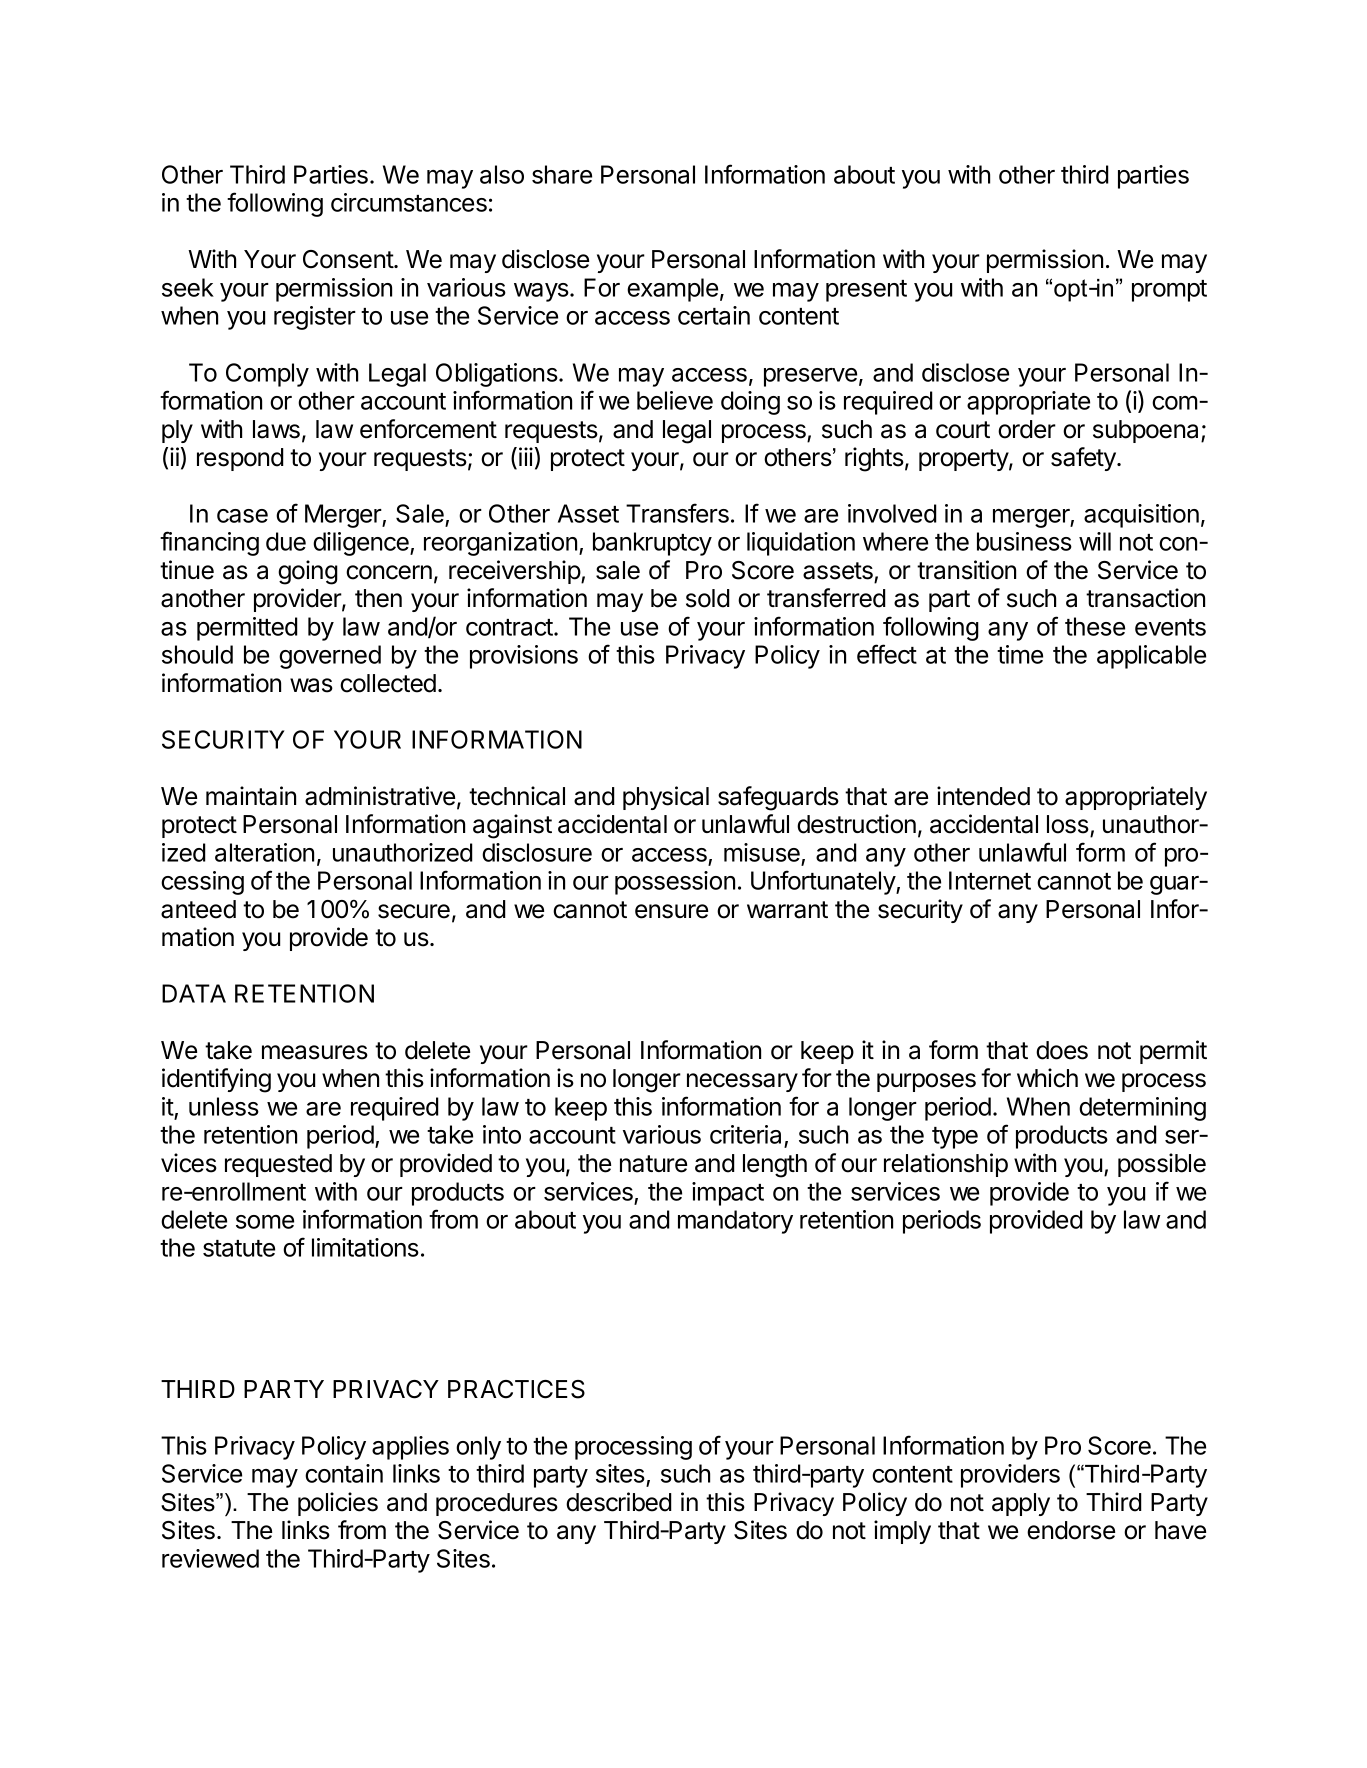 This screenshot has width=1367, height=1768. I want to click on some, so click(265, 1222).
